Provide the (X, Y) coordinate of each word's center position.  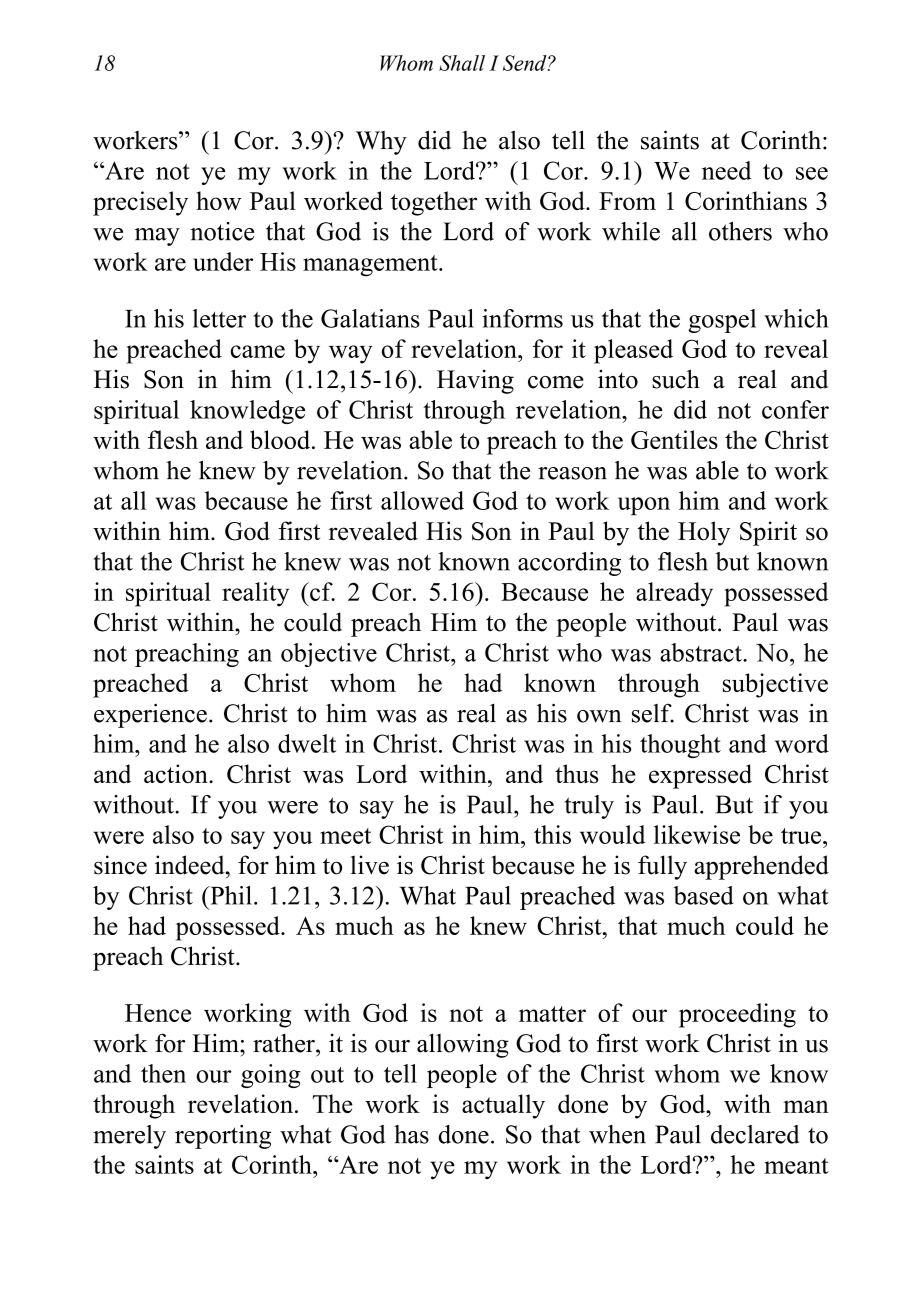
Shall (462, 63)
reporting (223, 1137)
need (726, 170)
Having (475, 381)
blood (281, 439)
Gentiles (674, 439)
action (177, 773)
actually (503, 1106)
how (218, 200)
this (552, 834)
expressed (700, 776)
